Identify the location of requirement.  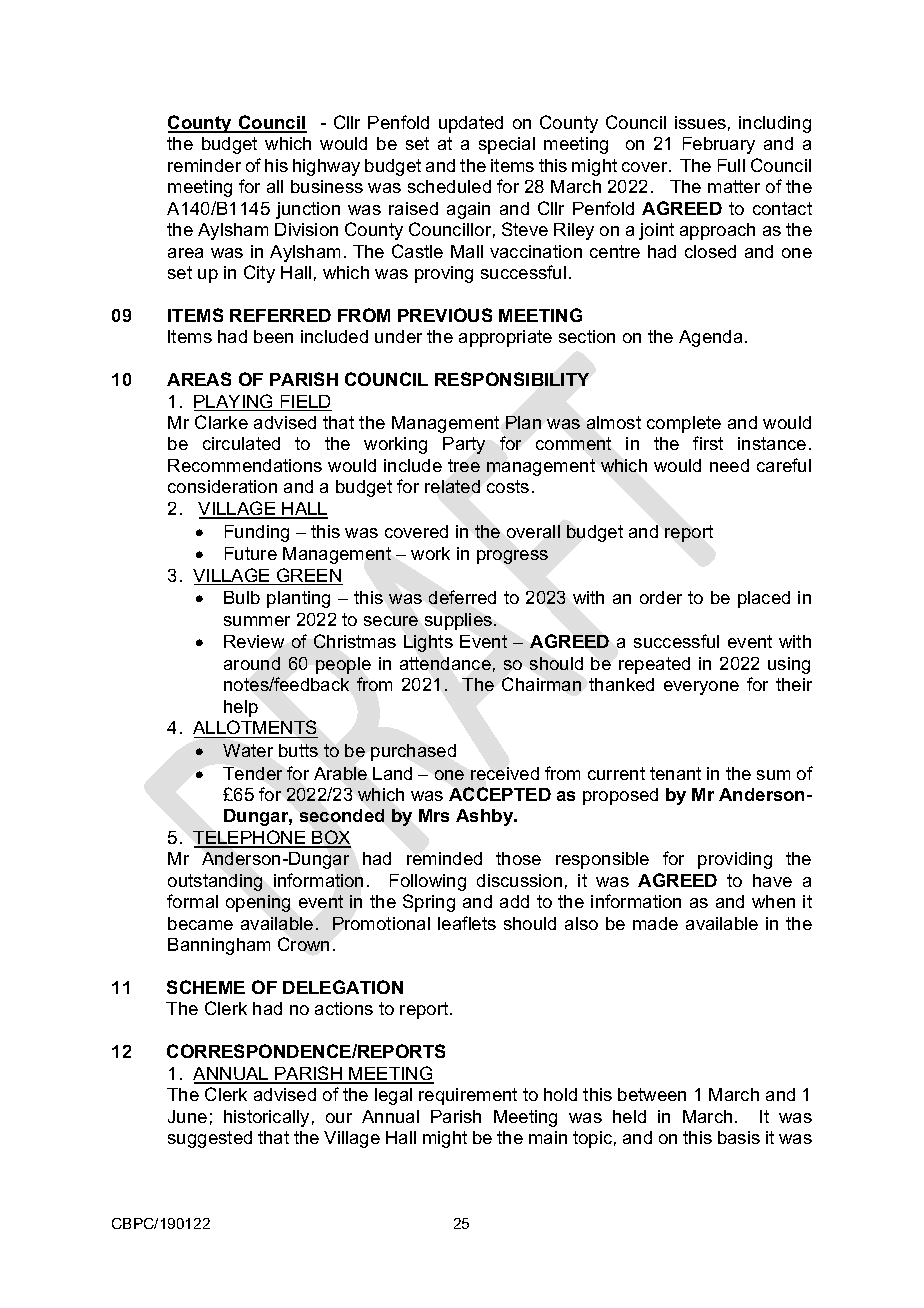
(468, 1096).
